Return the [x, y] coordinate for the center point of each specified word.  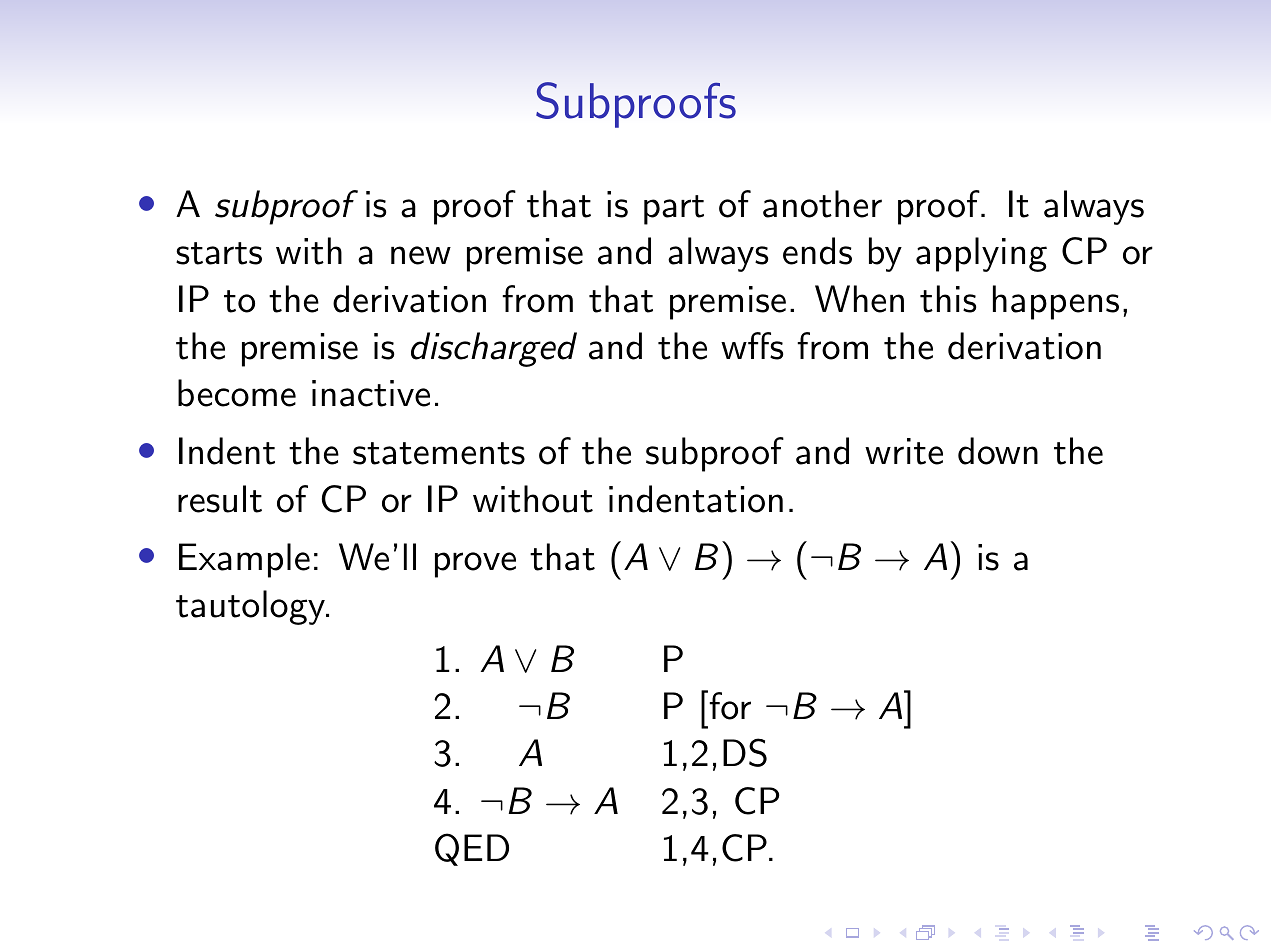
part [674, 210]
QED [472, 849]
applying [981, 254]
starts [219, 253]
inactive [371, 393]
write [904, 451]
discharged [494, 349]
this [948, 299]
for [729, 705]
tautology [251, 607]
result [220, 499]
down [998, 451]
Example [244, 560]
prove [475, 565]
